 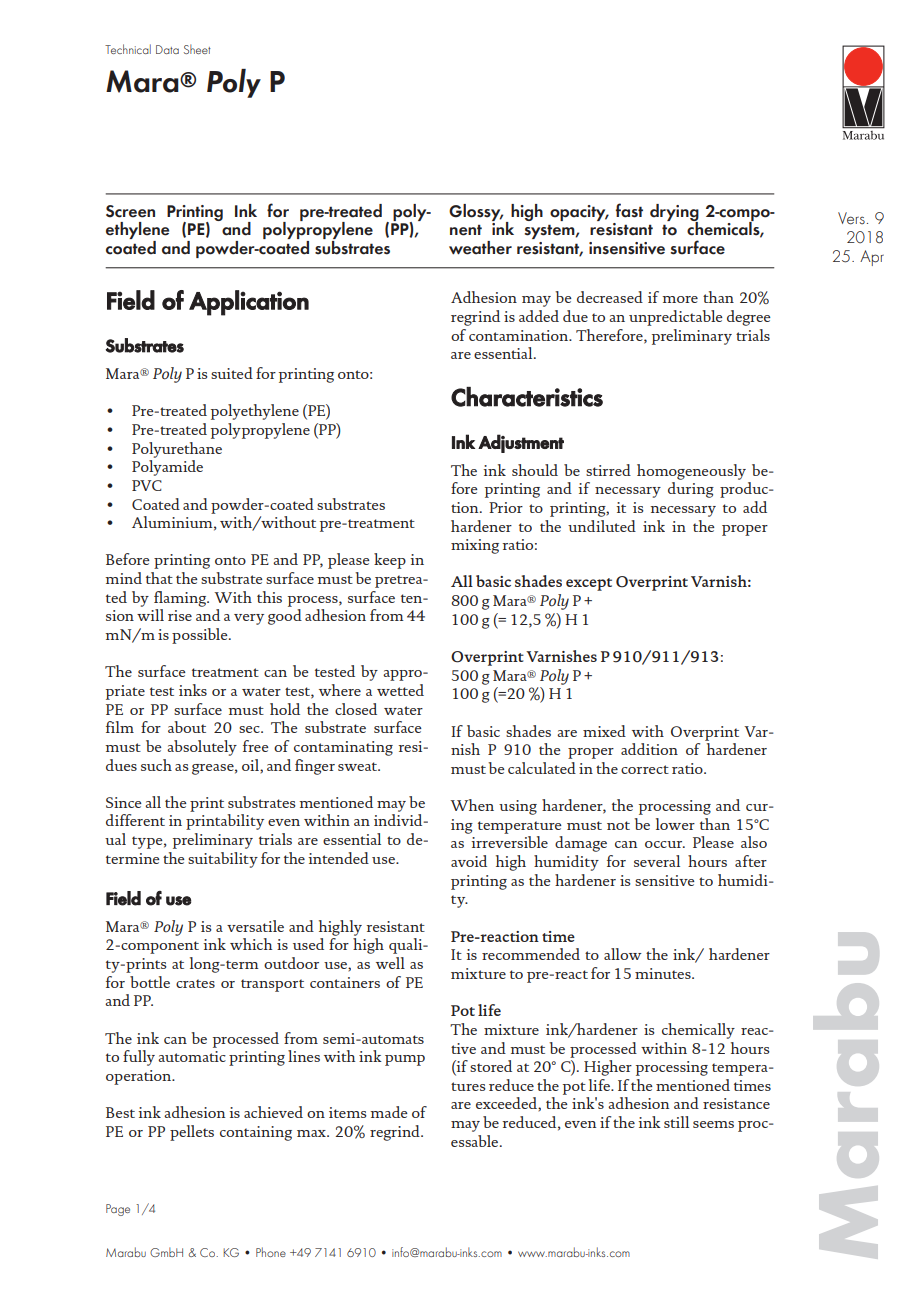 What do you see at coordinates (118, 1210) in the screenshot?
I see `Page` at bounding box center [118, 1210].
